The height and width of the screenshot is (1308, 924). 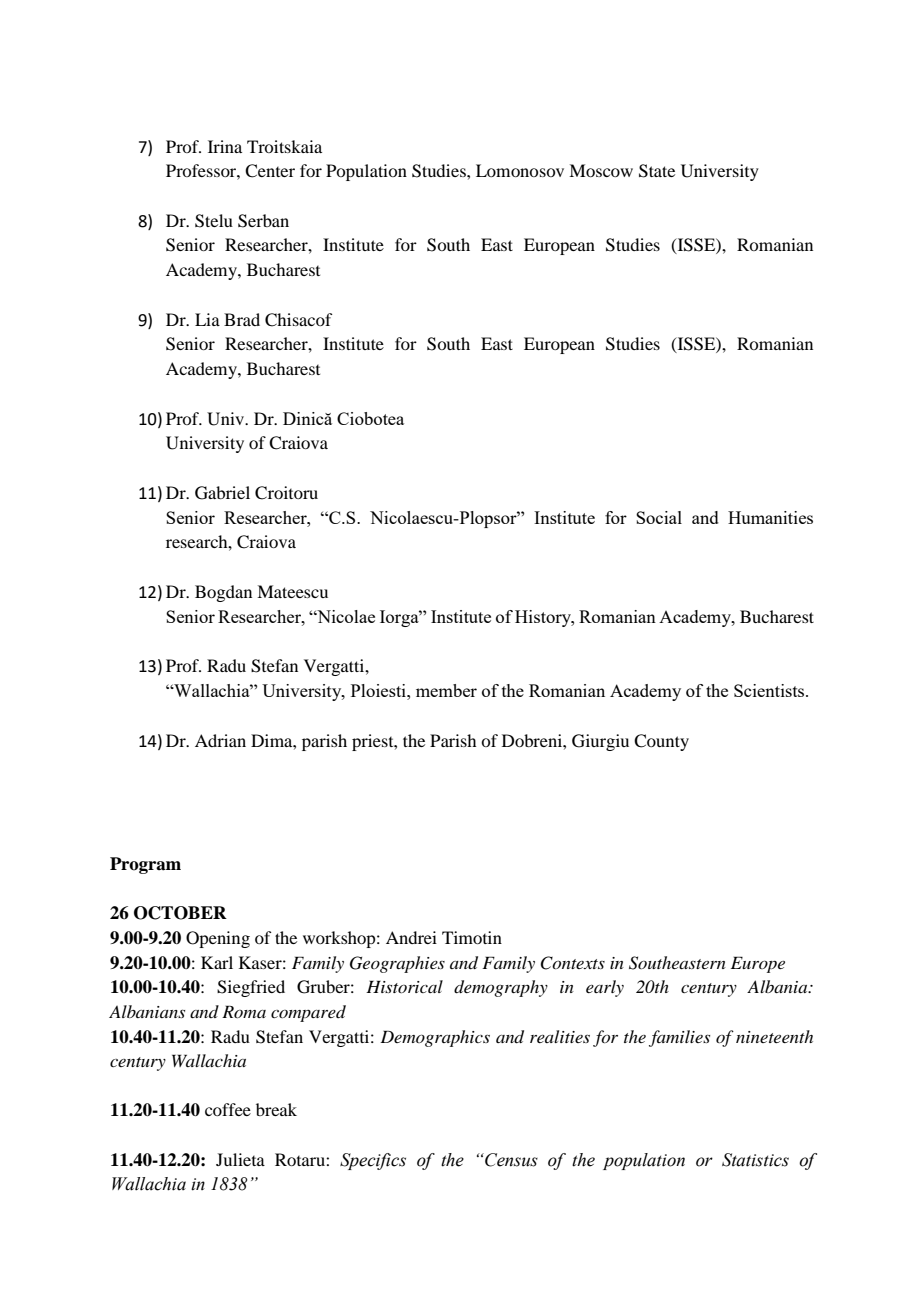 I want to click on State, so click(x=657, y=171).
